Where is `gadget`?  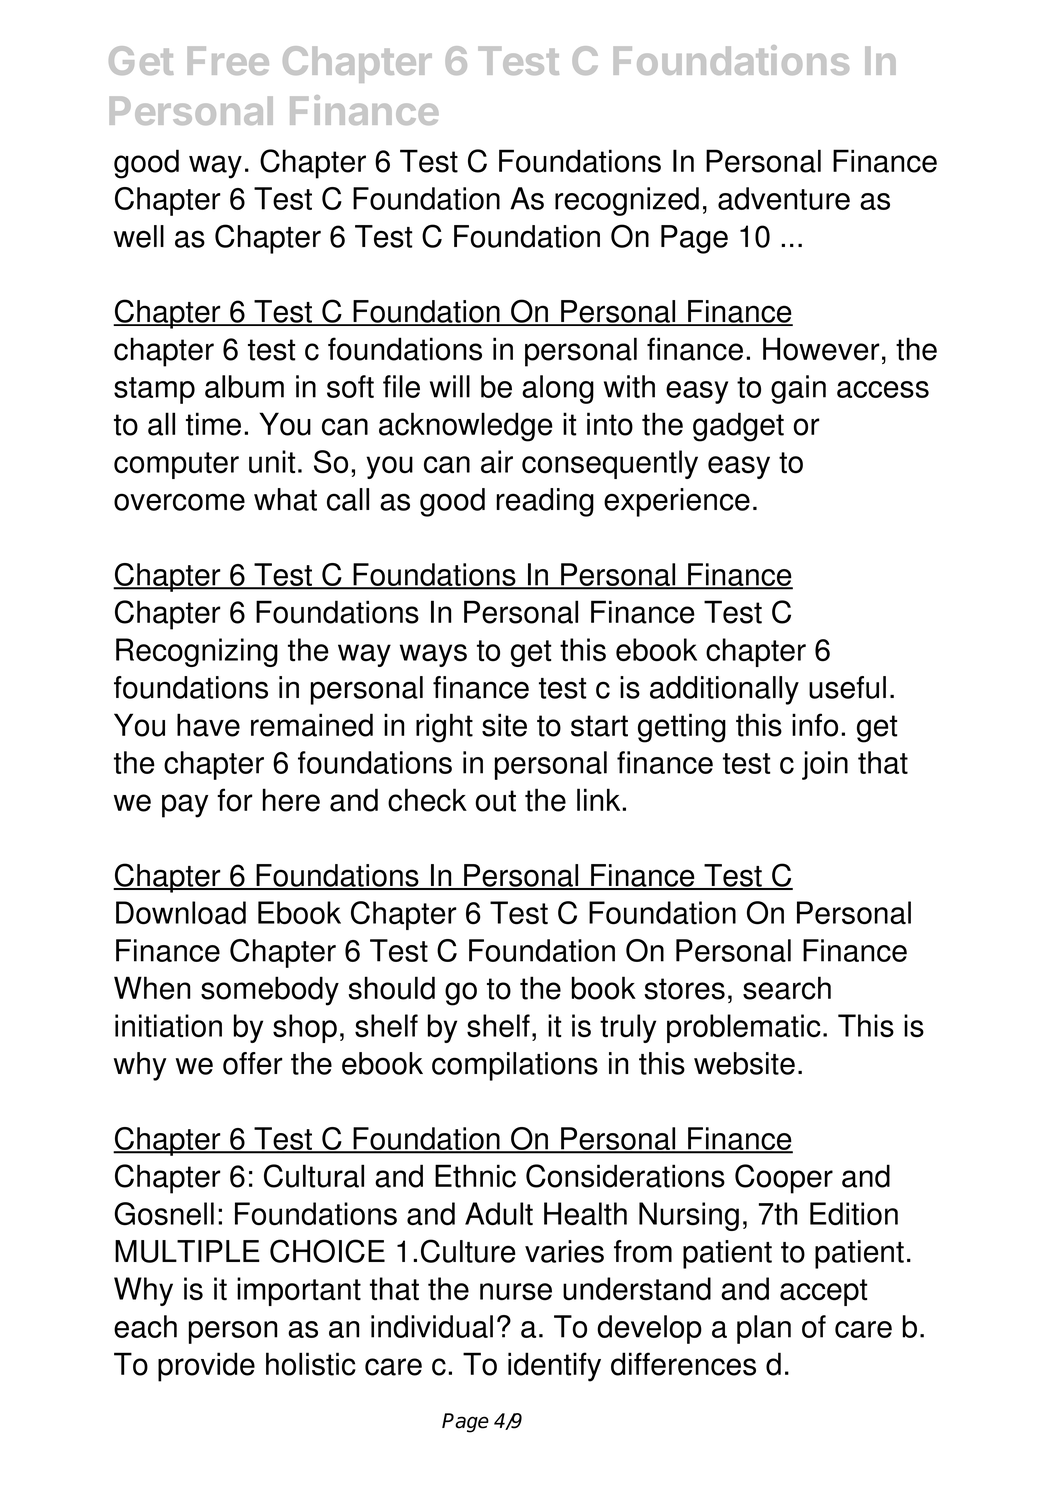 gadget is located at coordinates (738, 427).
